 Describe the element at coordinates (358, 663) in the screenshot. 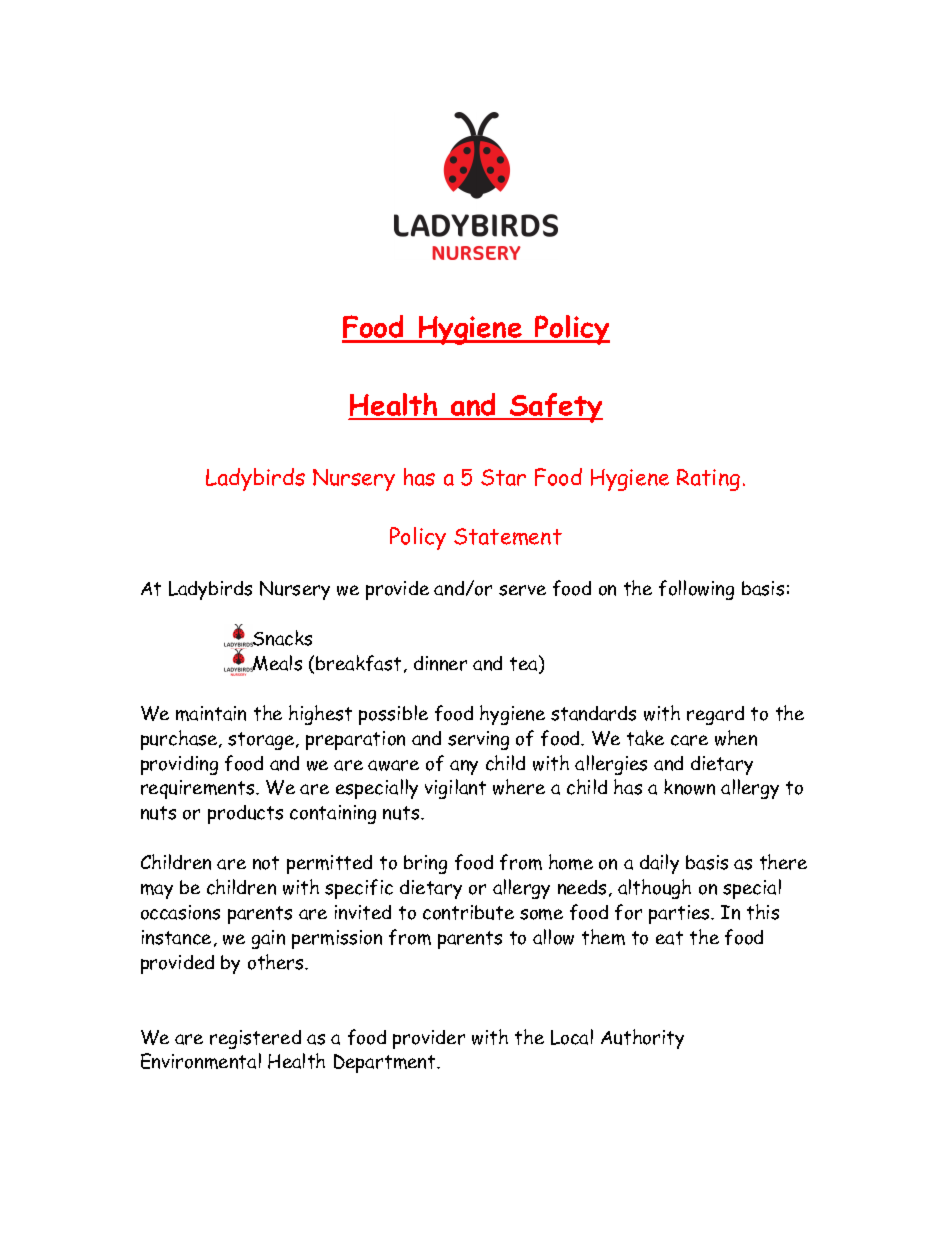

I see `breakfast` at that location.
